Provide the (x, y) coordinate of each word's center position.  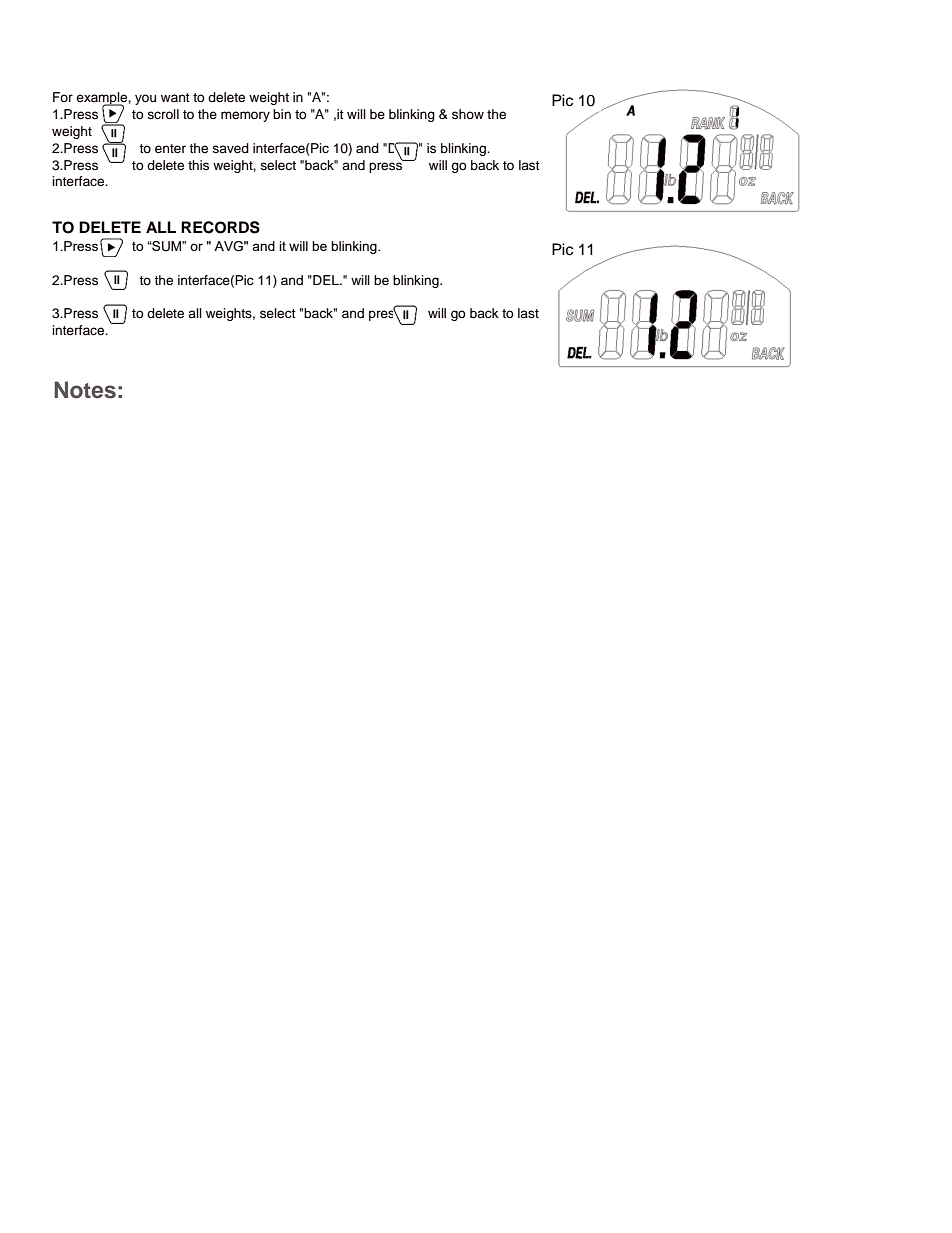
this (198, 165)
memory (245, 116)
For (63, 97)
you (145, 99)
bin (282, 114)
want (175, 97)
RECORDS (220, 227)
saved (231, 148)
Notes (85, 390)
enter (170, 149)
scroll (163, 114)
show (468, 114)
